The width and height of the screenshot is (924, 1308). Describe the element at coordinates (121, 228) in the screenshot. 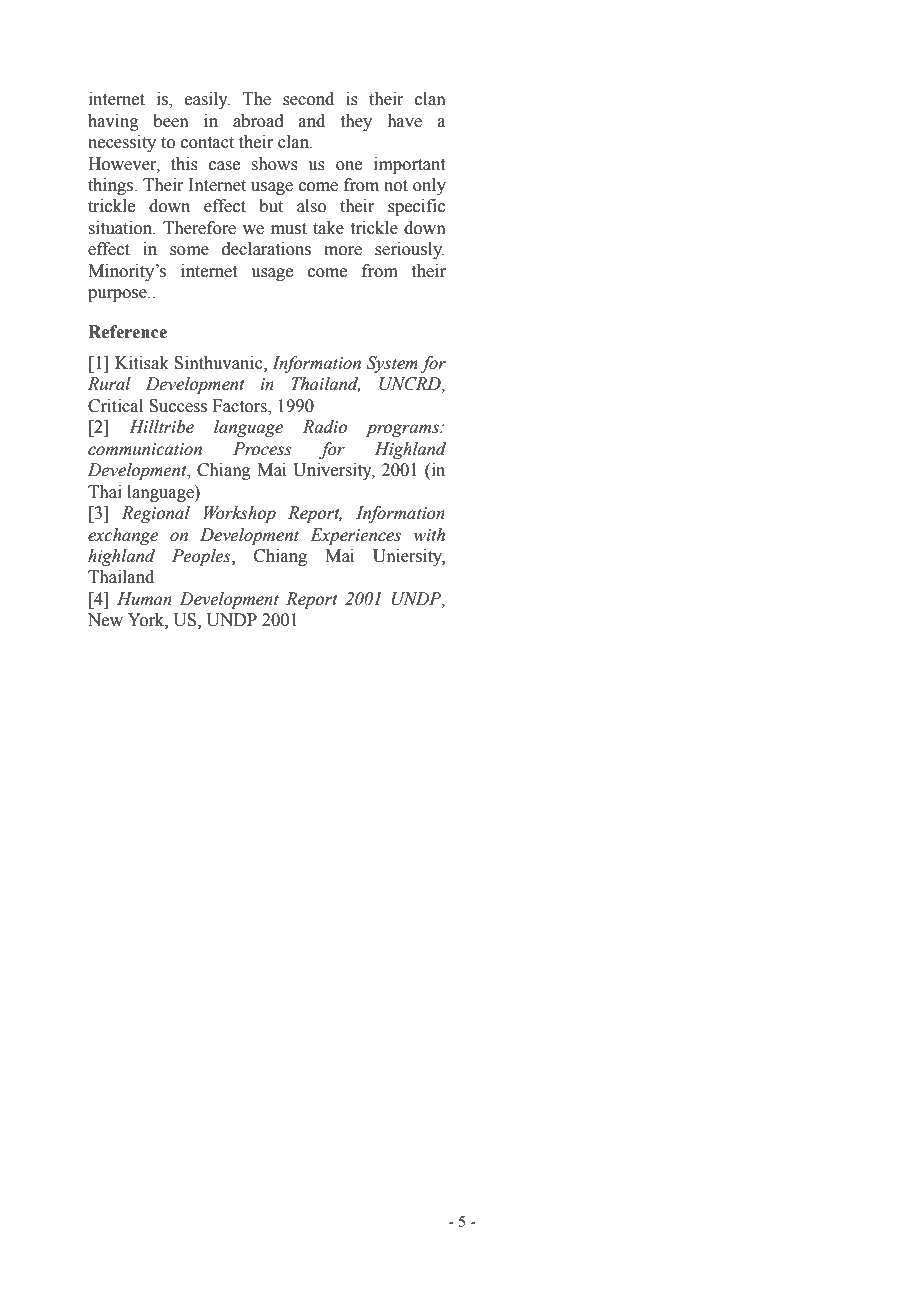

I see `situation` at that location.
